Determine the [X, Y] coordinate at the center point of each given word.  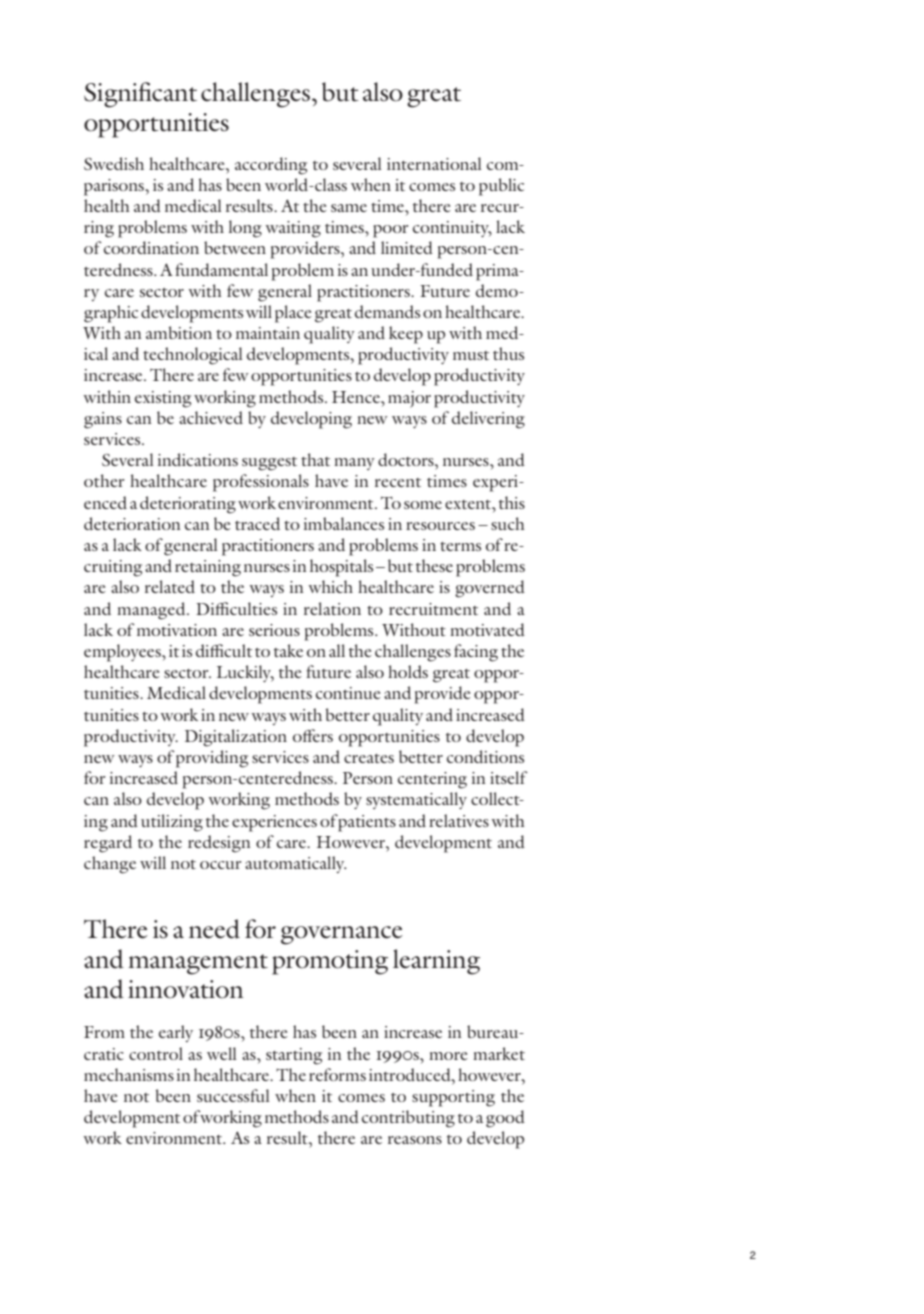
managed [152, 611]
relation [332, 608]
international [434, 163]
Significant [140, 95]
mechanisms [129, 1074]
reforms [337, 1074]
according [271, 166]
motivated [487, 629]
